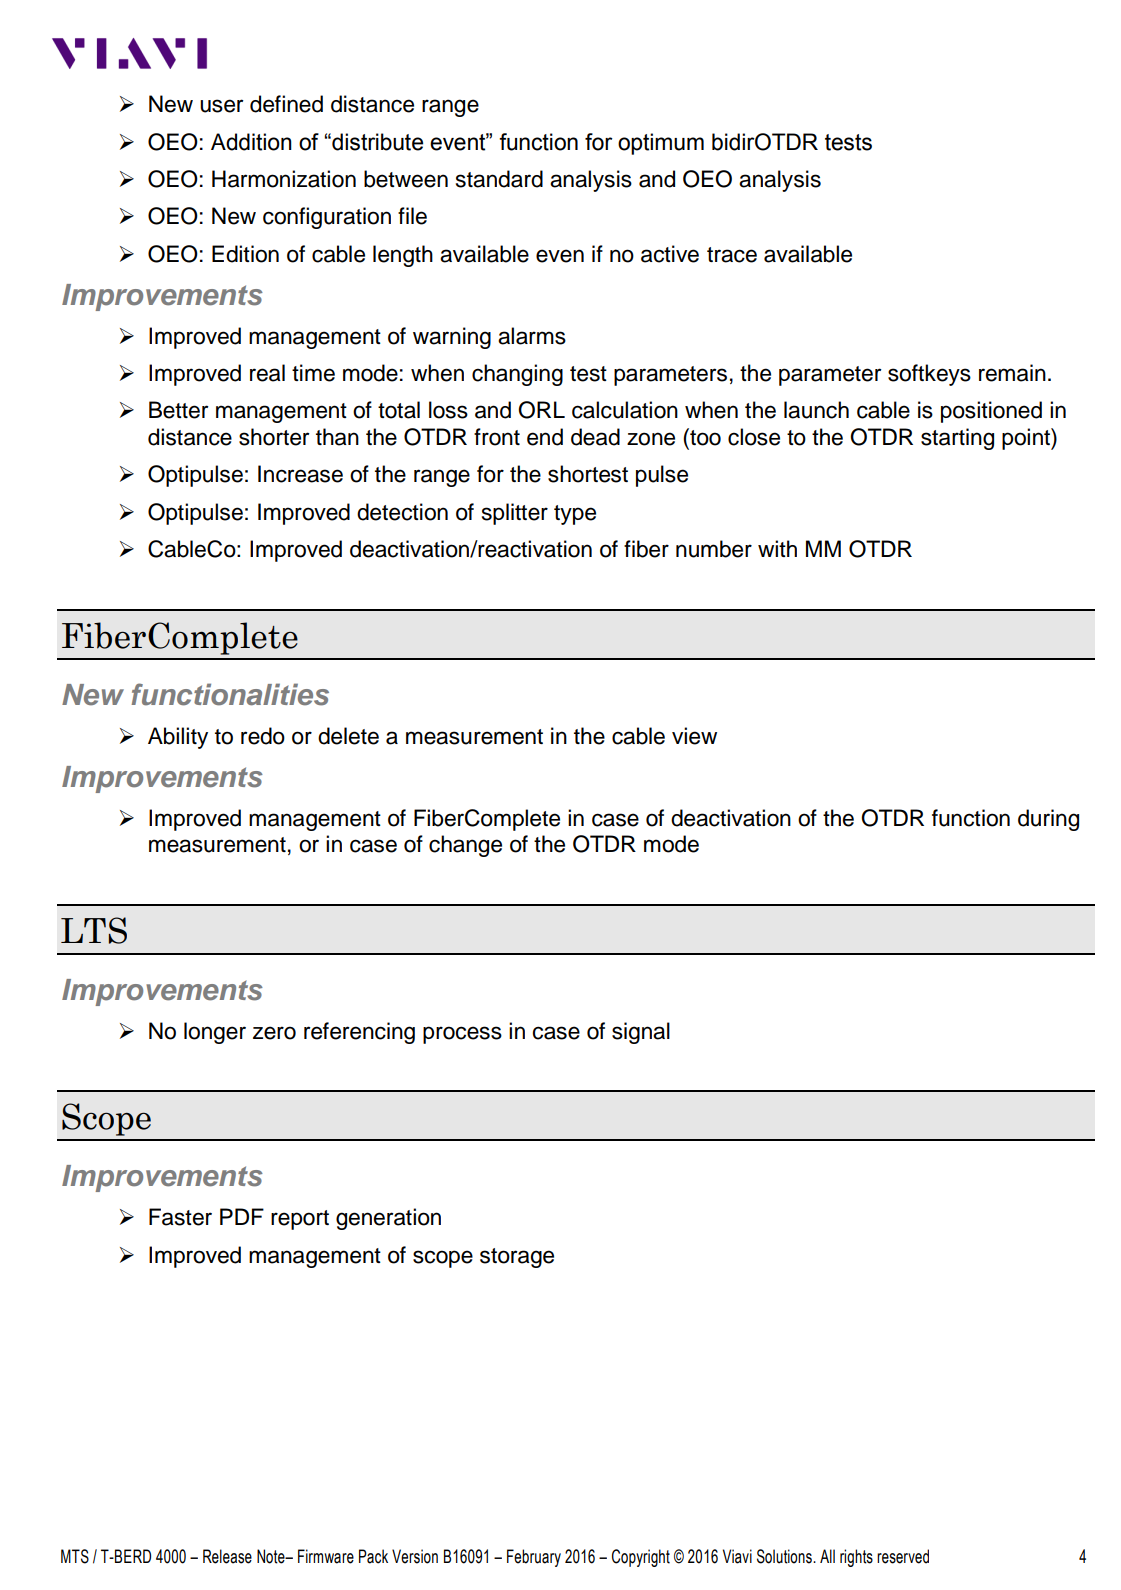  Describe the element at coordinates (1048, 820) in the screenshot. I see `during` at that location.
